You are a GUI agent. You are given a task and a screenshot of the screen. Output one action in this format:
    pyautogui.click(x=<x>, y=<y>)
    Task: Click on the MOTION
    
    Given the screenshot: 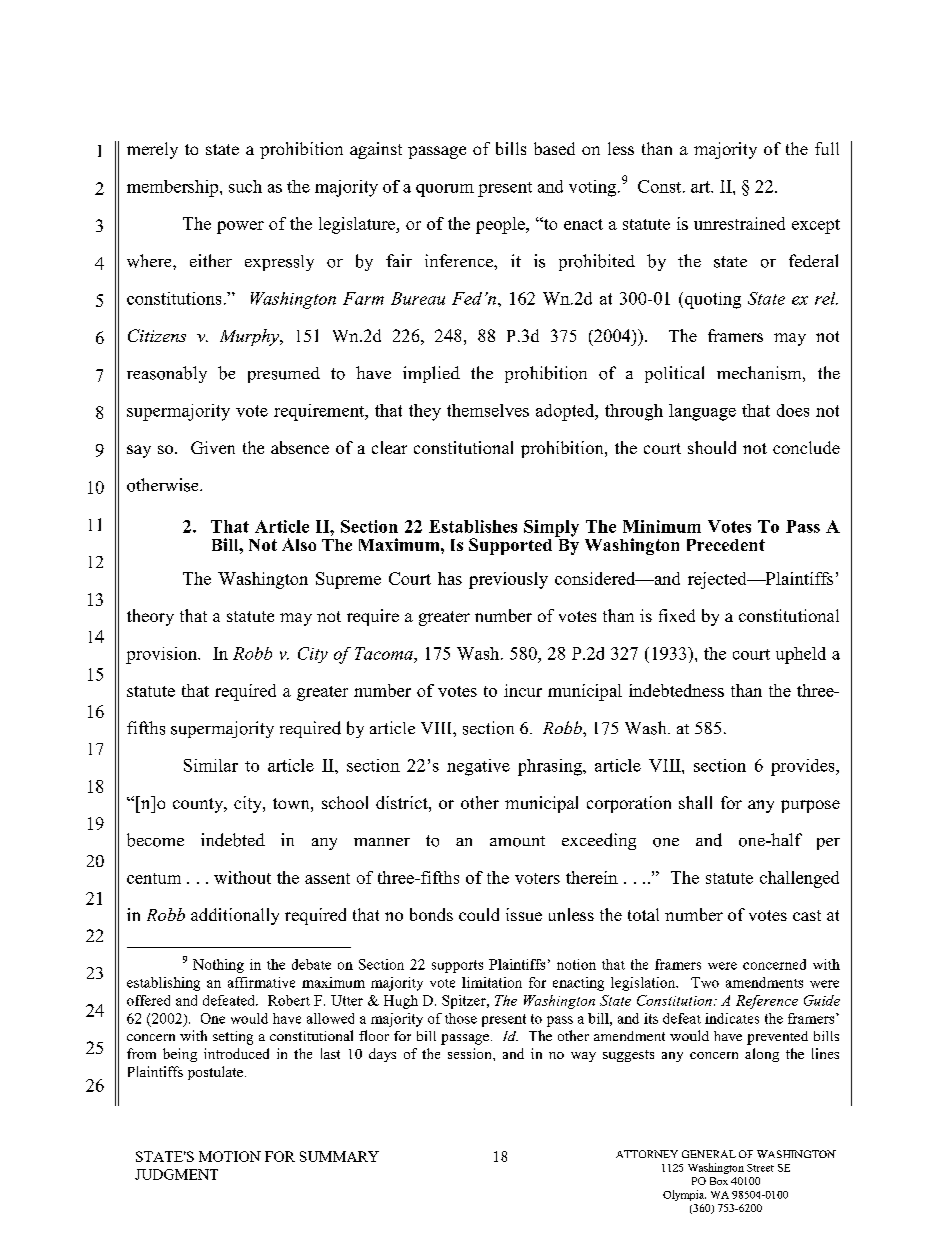 What is the action you would take?
    pyautogui.click(x=230, y=1156)
